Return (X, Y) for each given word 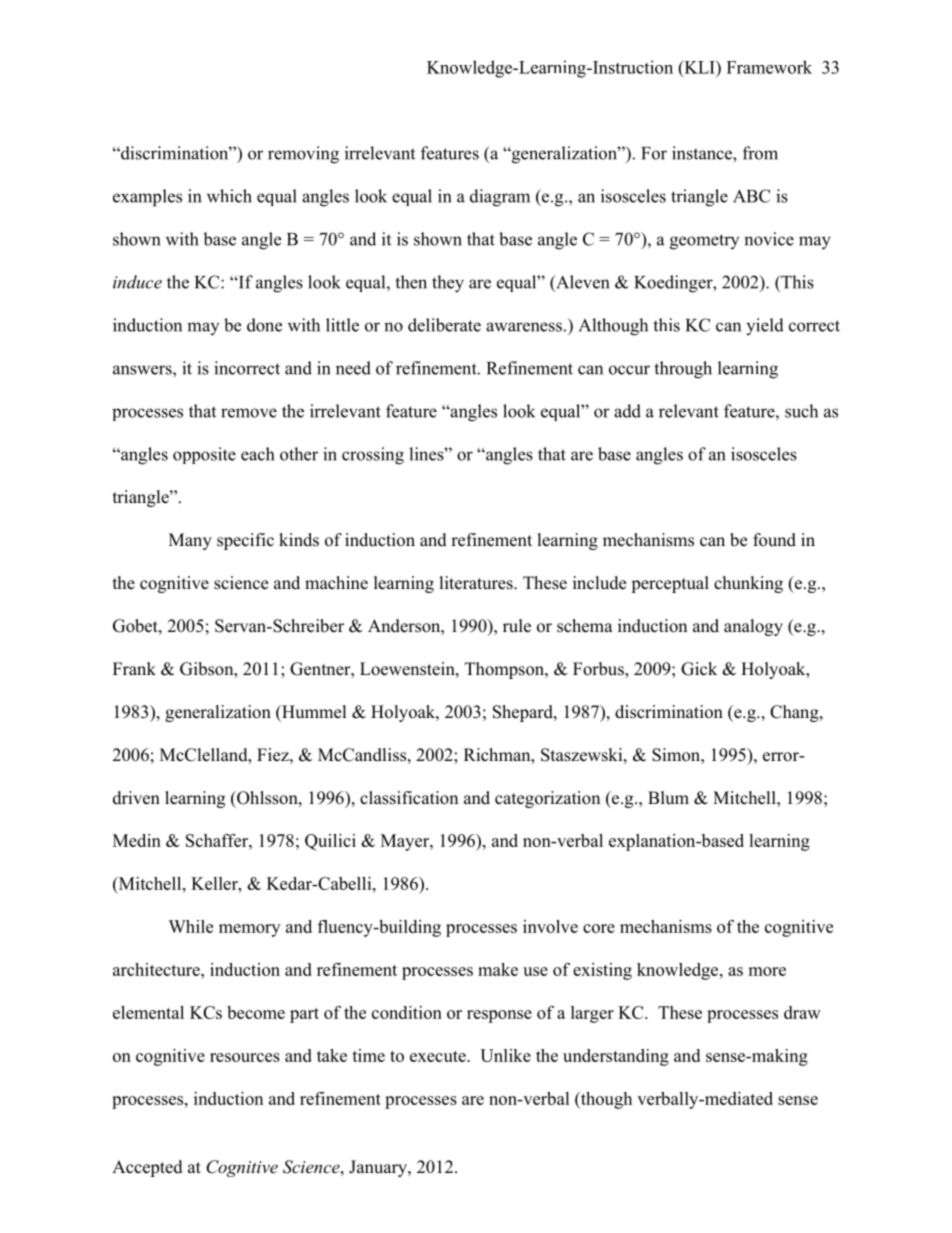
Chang (795, 713)
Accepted (147, 1168)
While (190, 926)
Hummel (313, 712)
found (774, 540)
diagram (500, 198)
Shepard (524, 713)
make (498, 969)
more (767, 971)
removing (303, 155)
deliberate (444, 325)
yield (765, 326)
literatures (477, 583)
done (264, 325)
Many (190, 541)
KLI (699, 67)
